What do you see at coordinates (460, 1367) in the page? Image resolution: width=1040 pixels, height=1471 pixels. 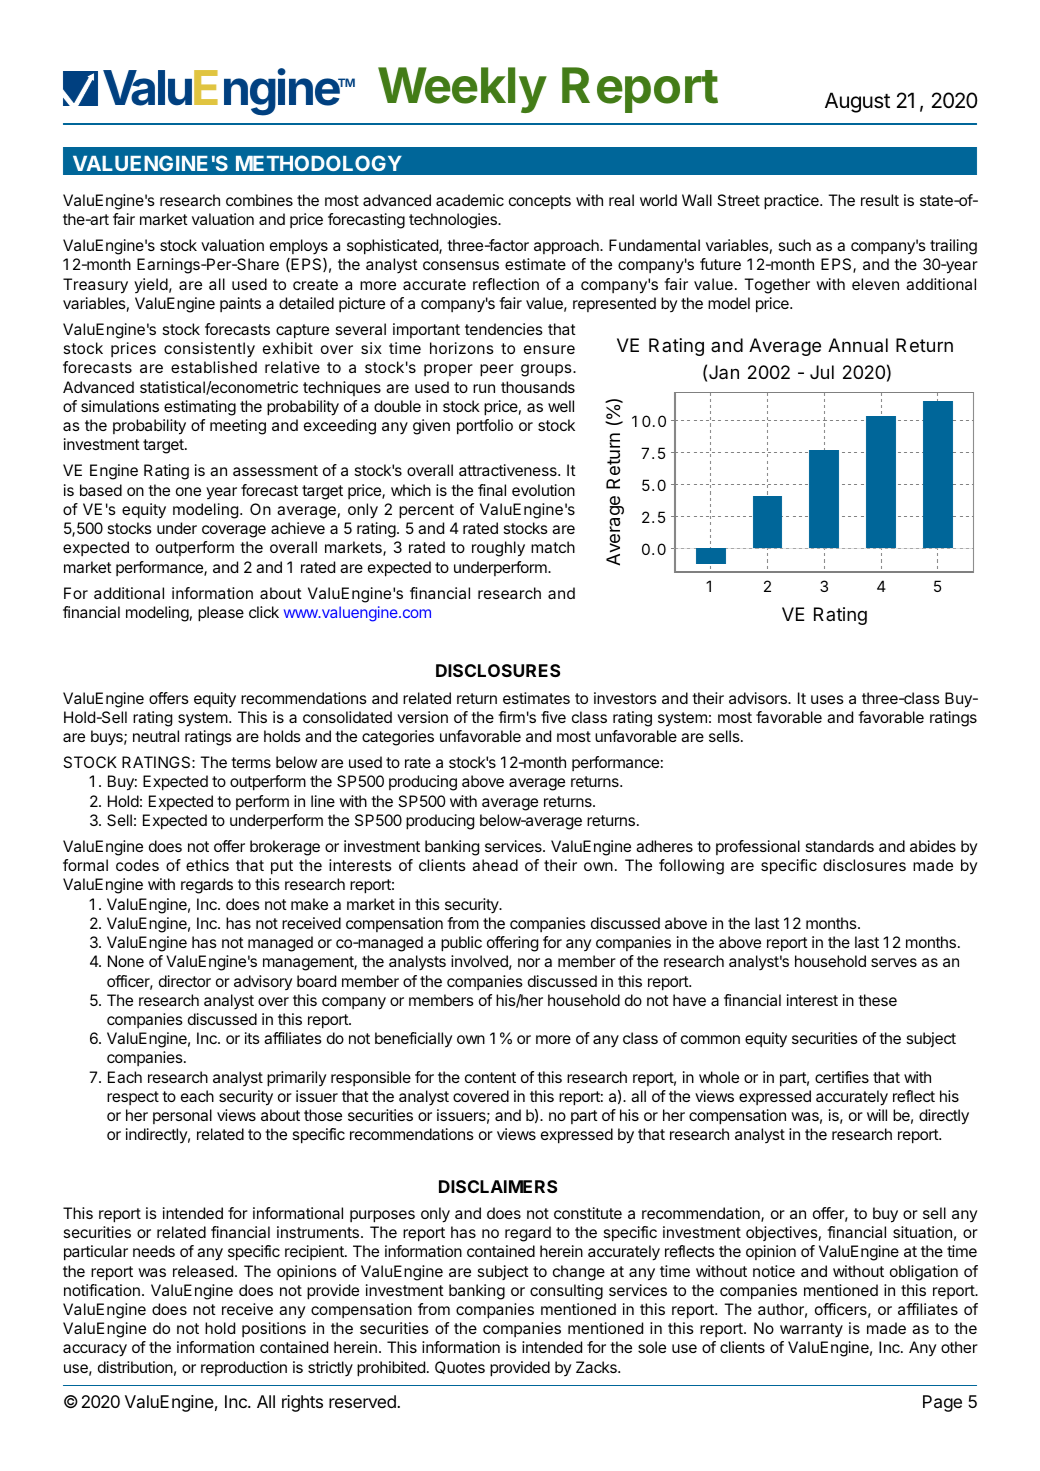 I see `Quotes` at bounding box center [460, 1367].
